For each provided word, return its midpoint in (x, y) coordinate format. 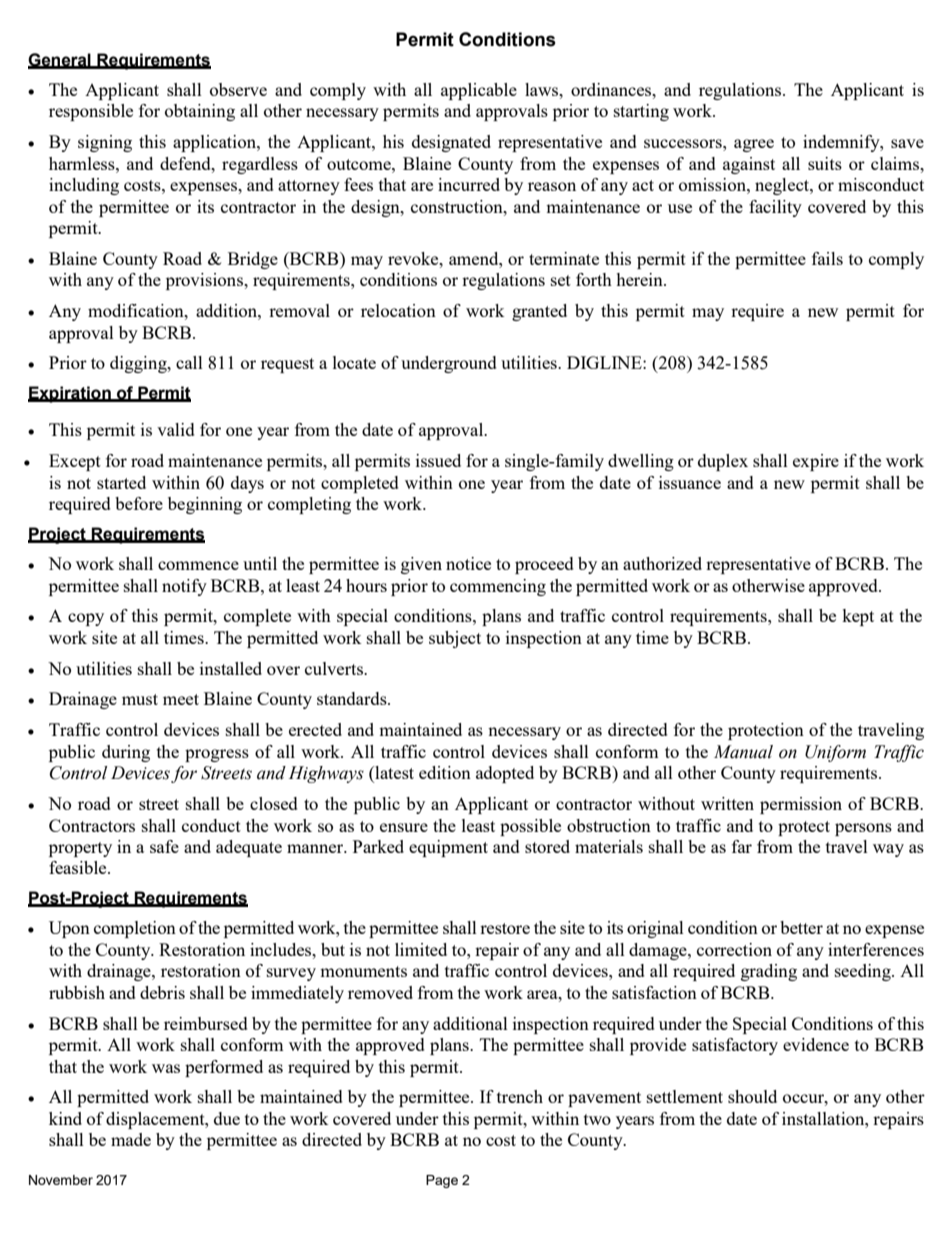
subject (455, 639)
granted (539, 312)
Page (442, 1181)
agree (754, 145)
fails (827, 258)
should (752, 1096)
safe (164, 846)
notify (184, 587)
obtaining (200, 112)
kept (858, 617)
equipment (448, 848)
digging (139, 364)
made (131, 1139)
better (801, 927)
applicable (479, 91)
